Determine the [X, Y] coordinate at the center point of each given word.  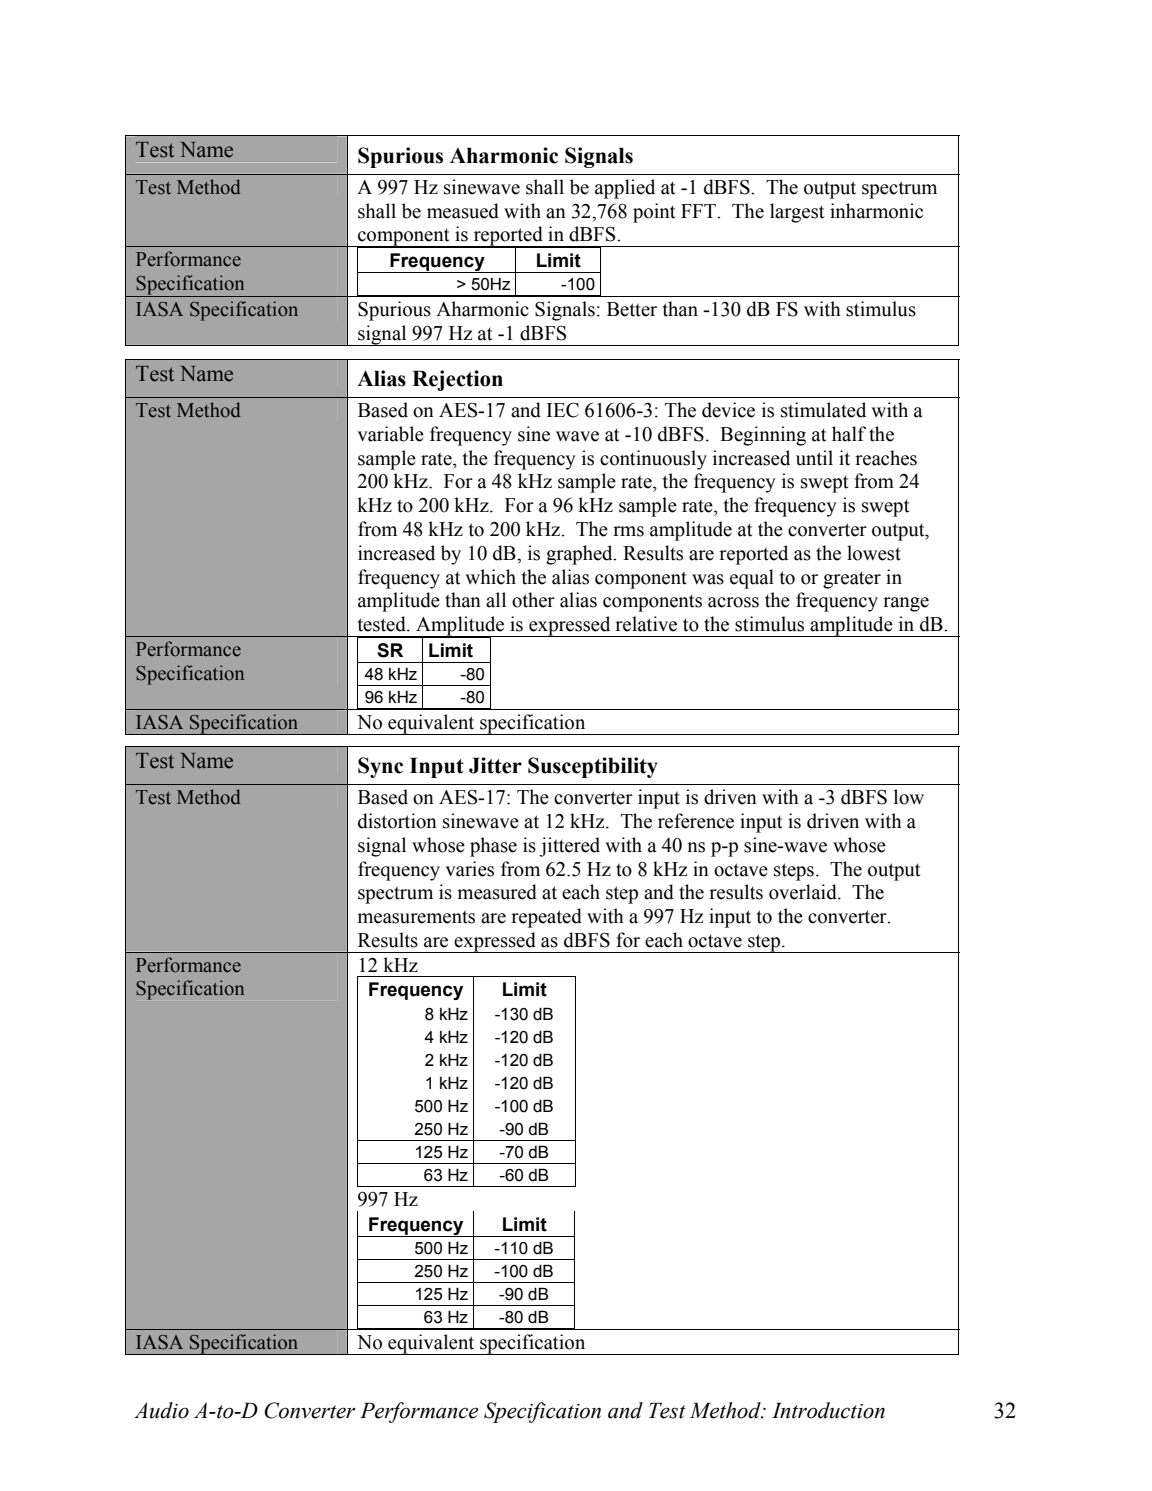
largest [797, 213]
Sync [380, 767]
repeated [546, 918]
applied [625, 189]
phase [493, 847]
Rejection [457, 380]
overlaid [804, 892]
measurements [416, 917]
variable [390, 434]
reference [696, 821]
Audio [161, 1410]
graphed [580, 555]
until [814, 458]
